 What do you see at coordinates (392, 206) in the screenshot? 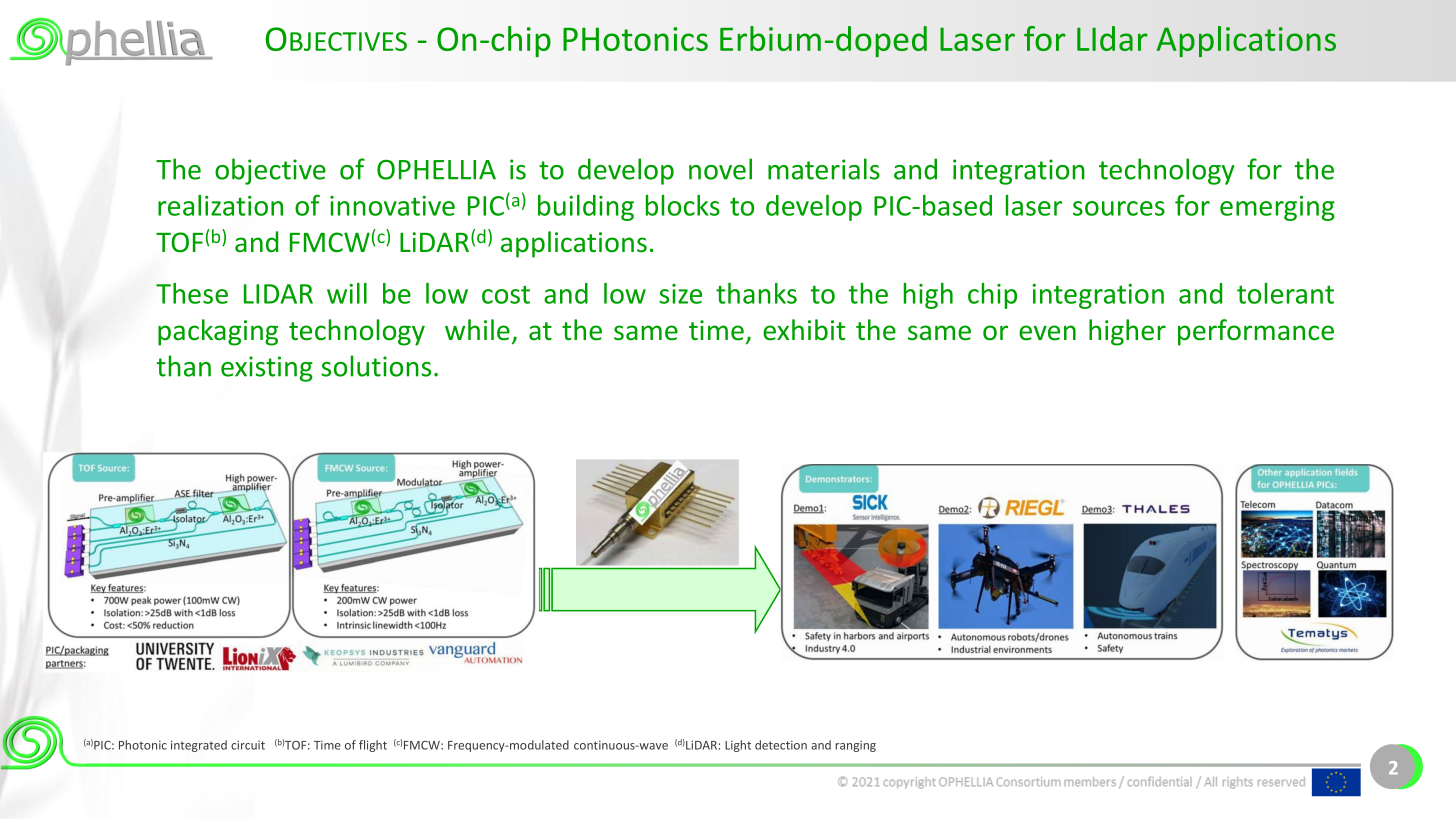
I see `innovative` at bounding box center [392, 206].
